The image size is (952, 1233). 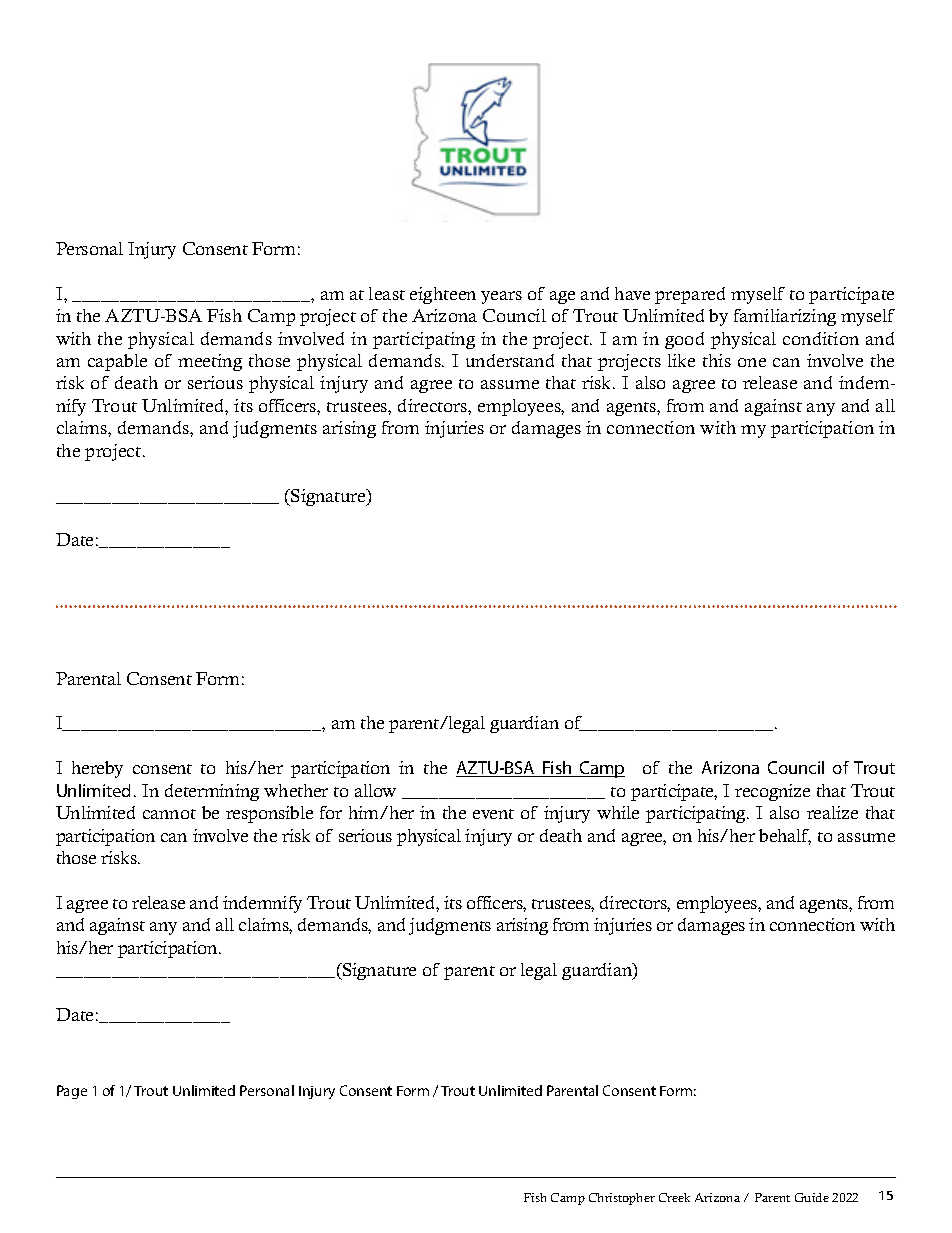 What do you see at coordinates (443, 295) in the page?
I see `eighteen` at bounding box center [443, 295].
